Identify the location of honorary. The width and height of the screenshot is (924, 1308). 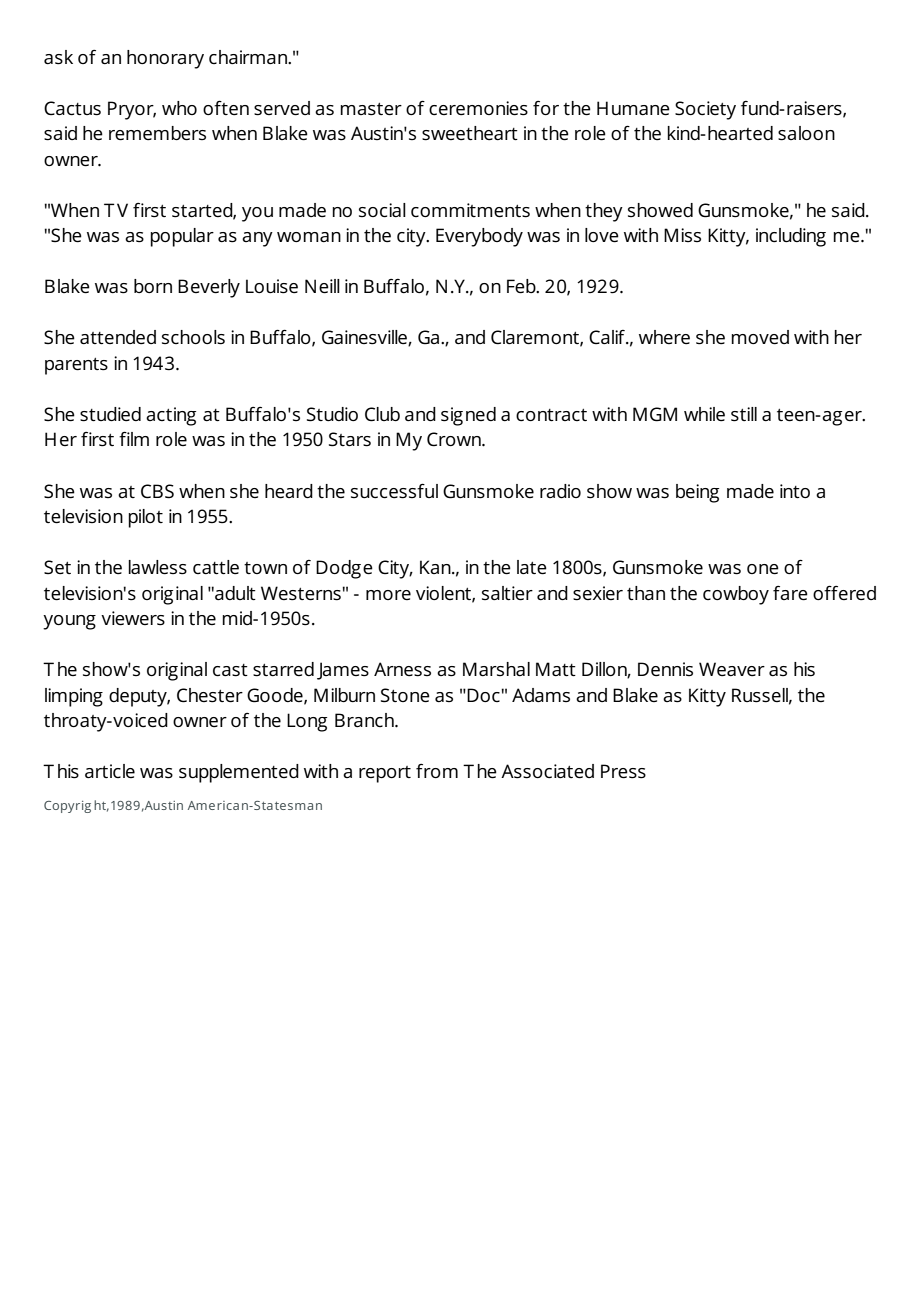
(165, 59).
